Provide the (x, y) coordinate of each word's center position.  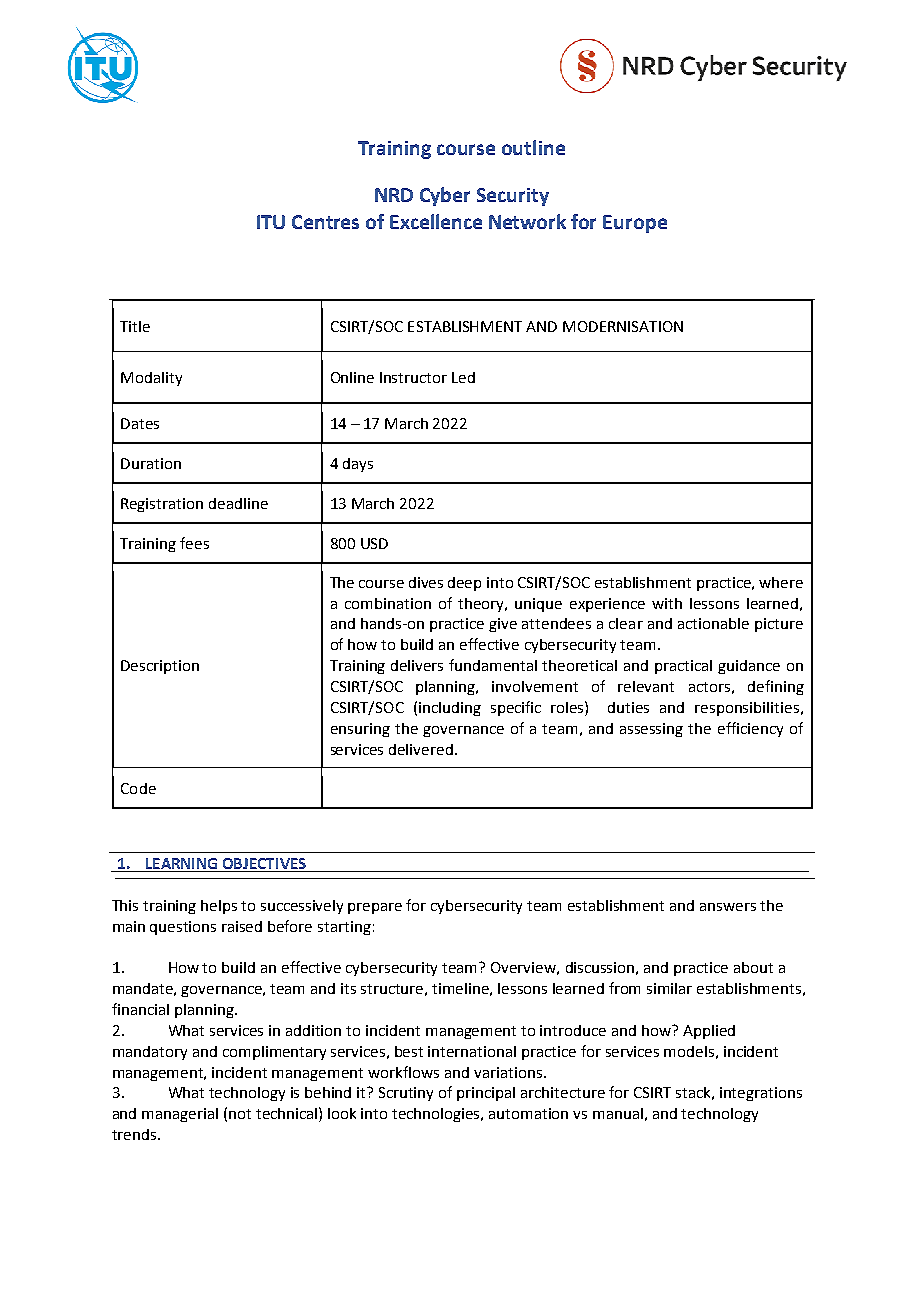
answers (728, 907)
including (450, 709)
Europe (635, 224)
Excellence (436, 221)
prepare (375, 908)
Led (463, 377)
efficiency (750, 729)
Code (138, 788)
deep (464, 584)
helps (219, 907)
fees (194, 543)
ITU (271, 222)
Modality (151, 379)
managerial (180, 1115)
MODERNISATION (623, 326)
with (667, 603)
